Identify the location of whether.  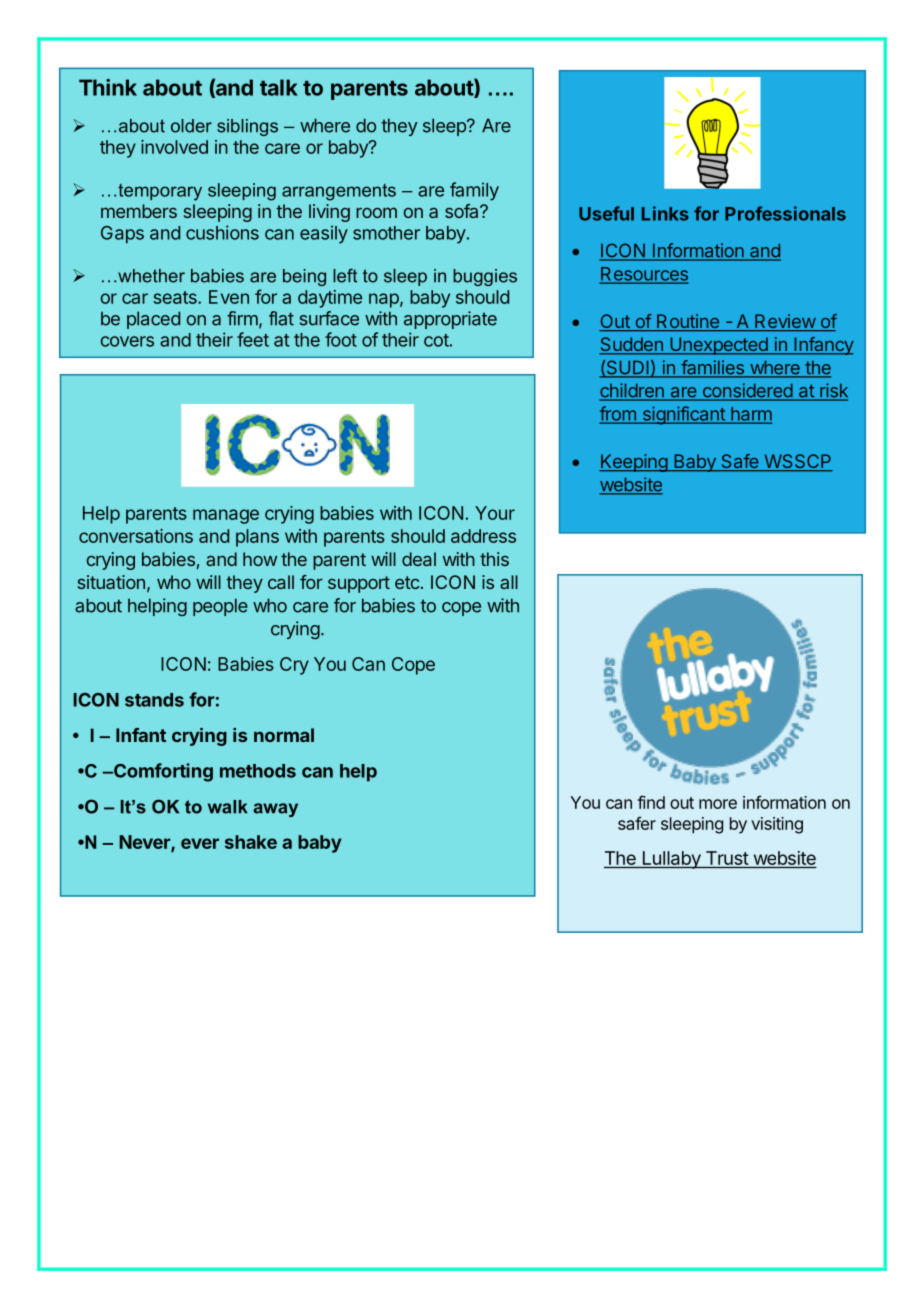
(151, 276).
